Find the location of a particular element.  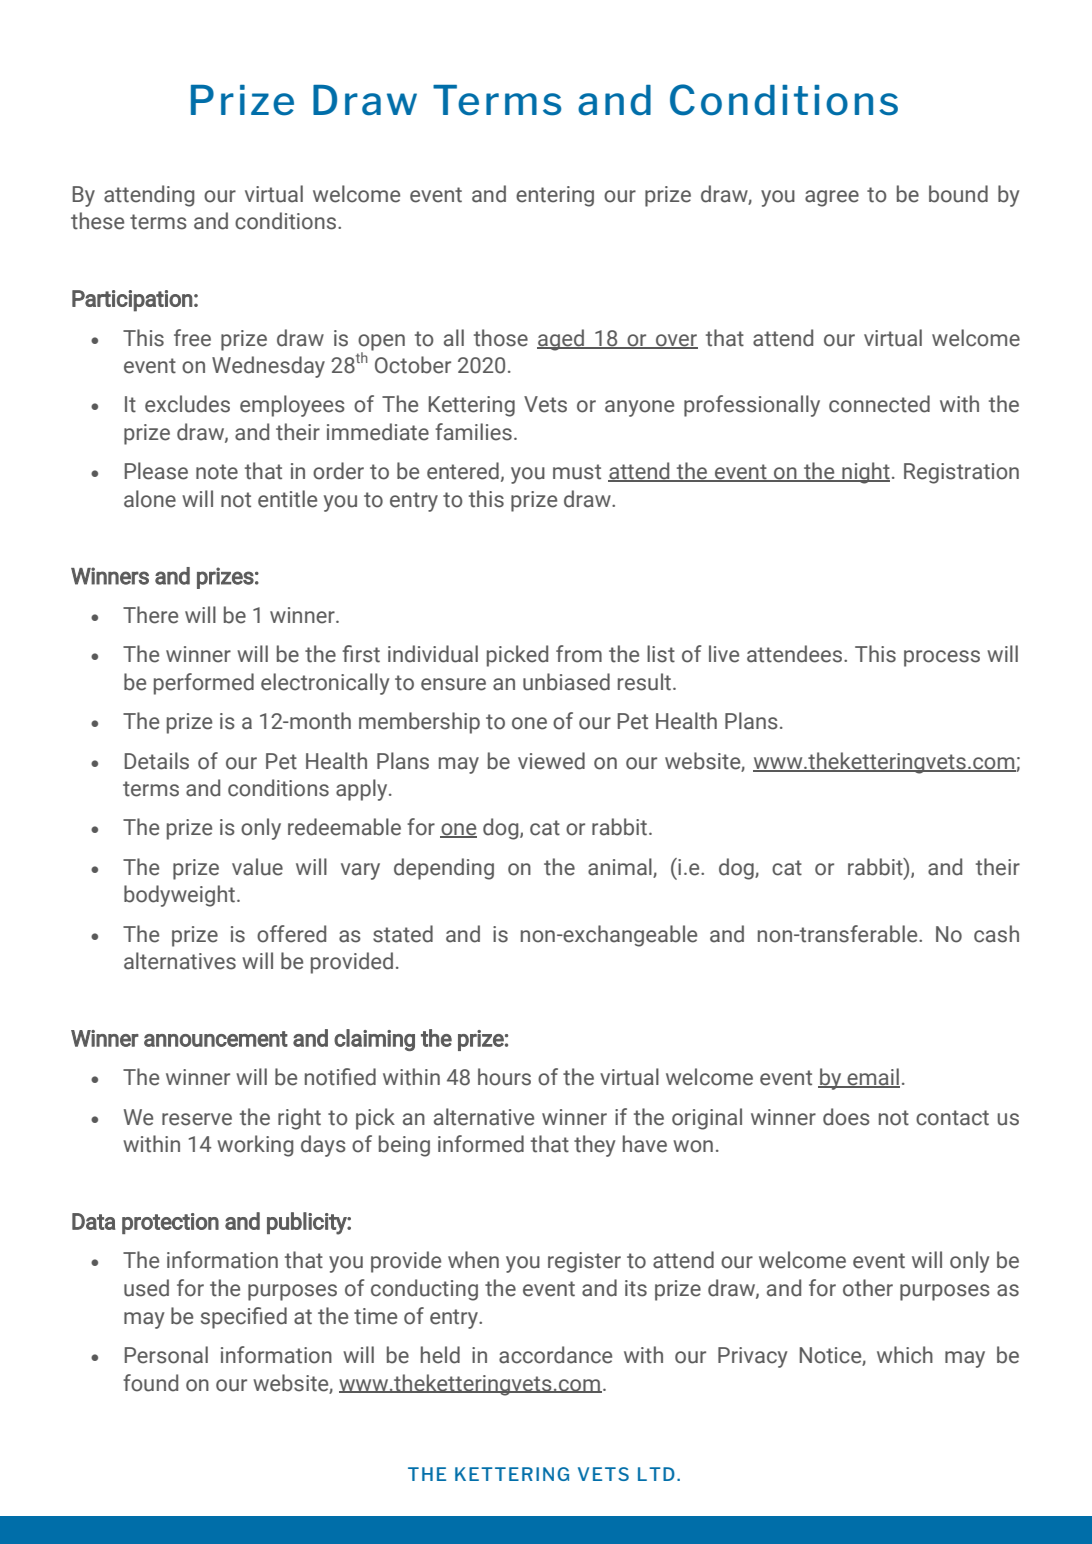

must is located at coordinates (577, 472).
